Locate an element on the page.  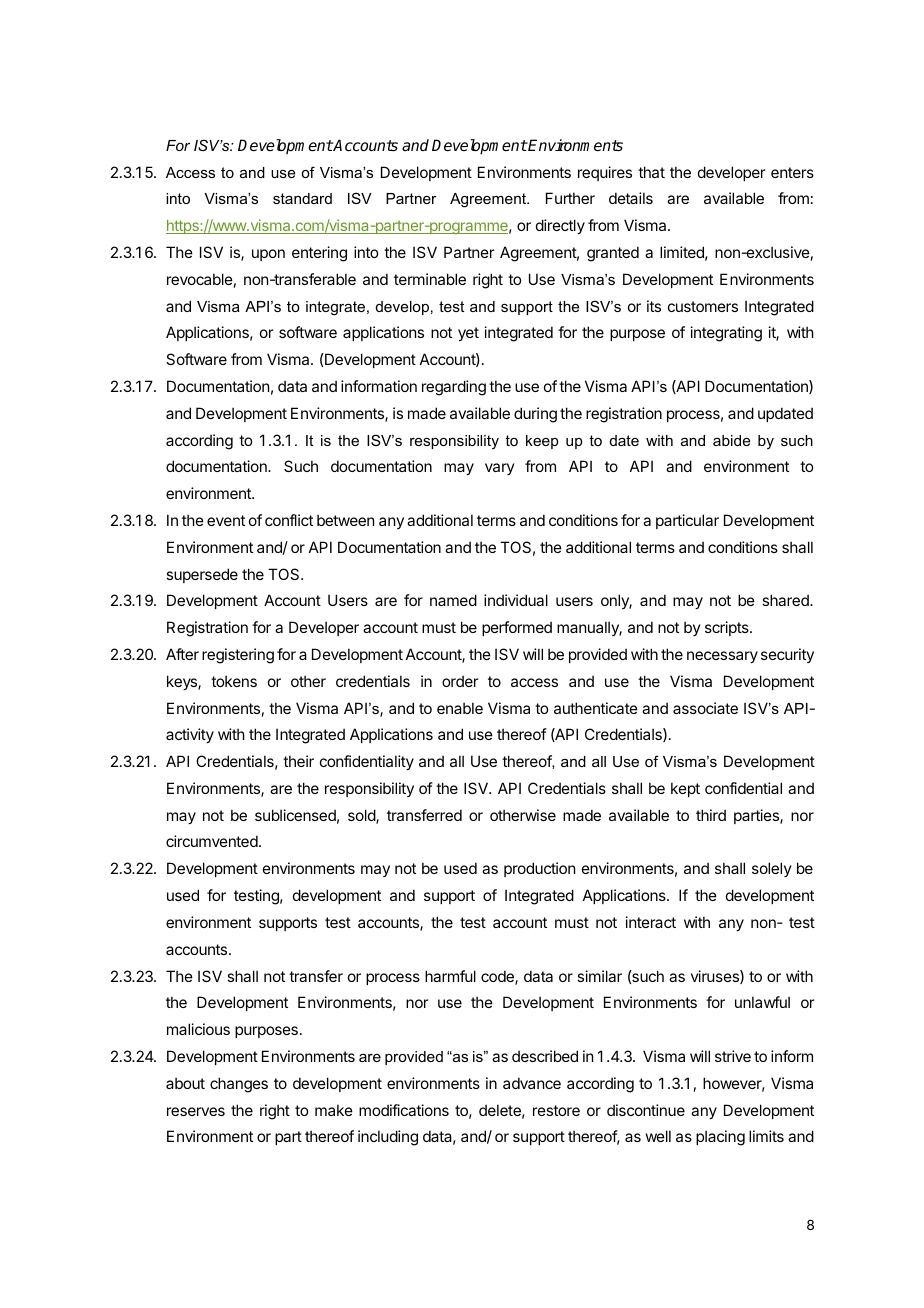
placing is located at coordinates (720, 1138).
